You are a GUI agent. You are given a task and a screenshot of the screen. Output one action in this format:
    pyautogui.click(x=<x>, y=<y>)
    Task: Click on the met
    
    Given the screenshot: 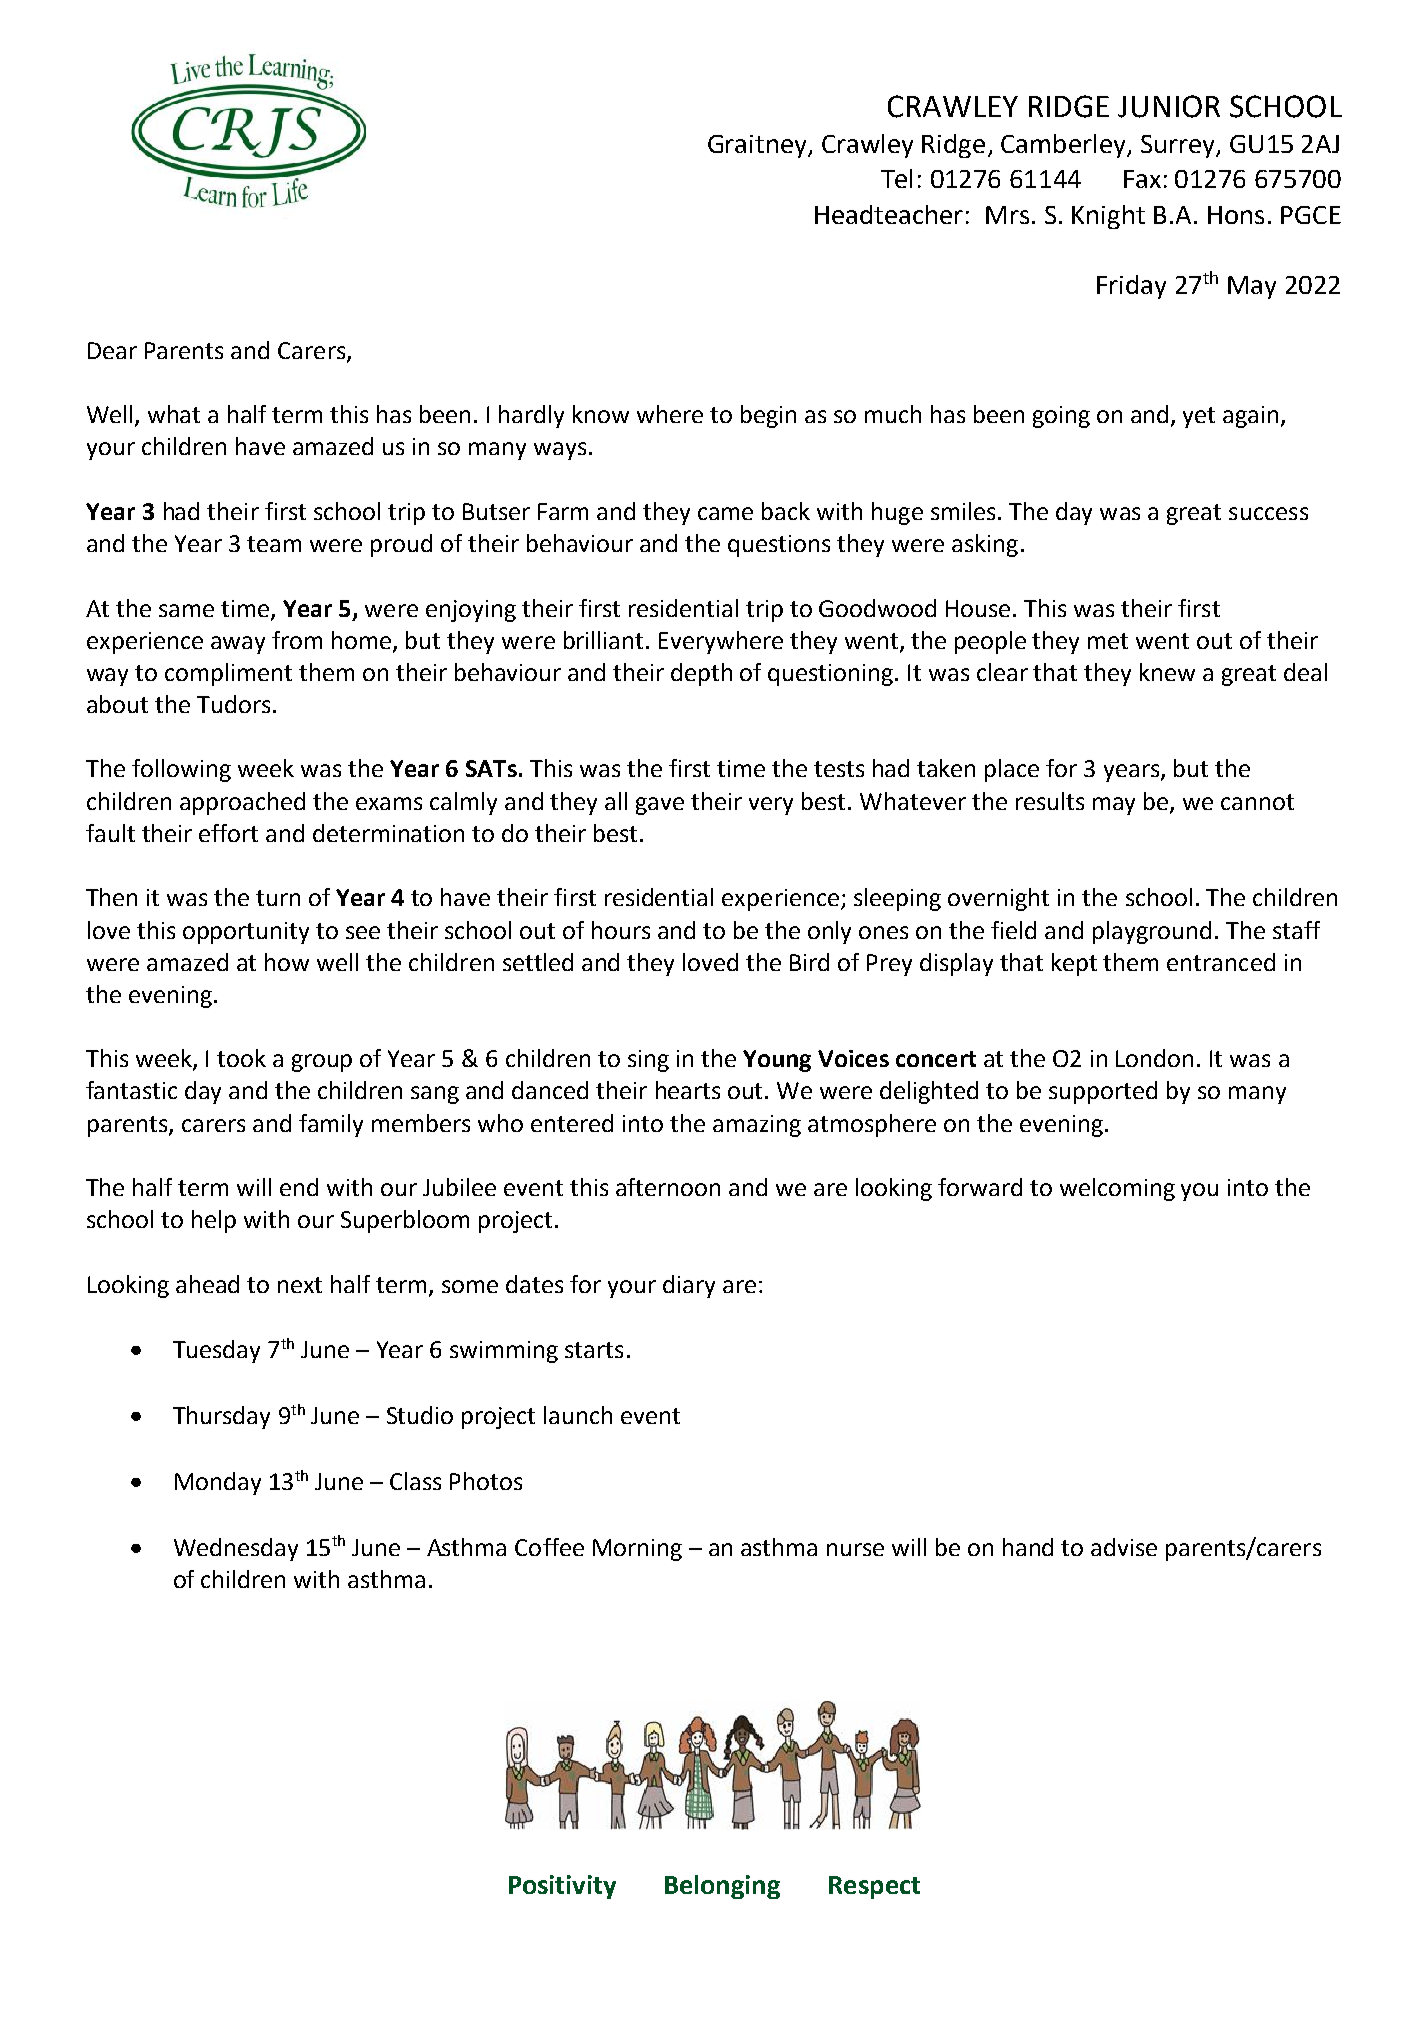 What is the action you would take?
    pyautogui.click(x=1108, y=641)
